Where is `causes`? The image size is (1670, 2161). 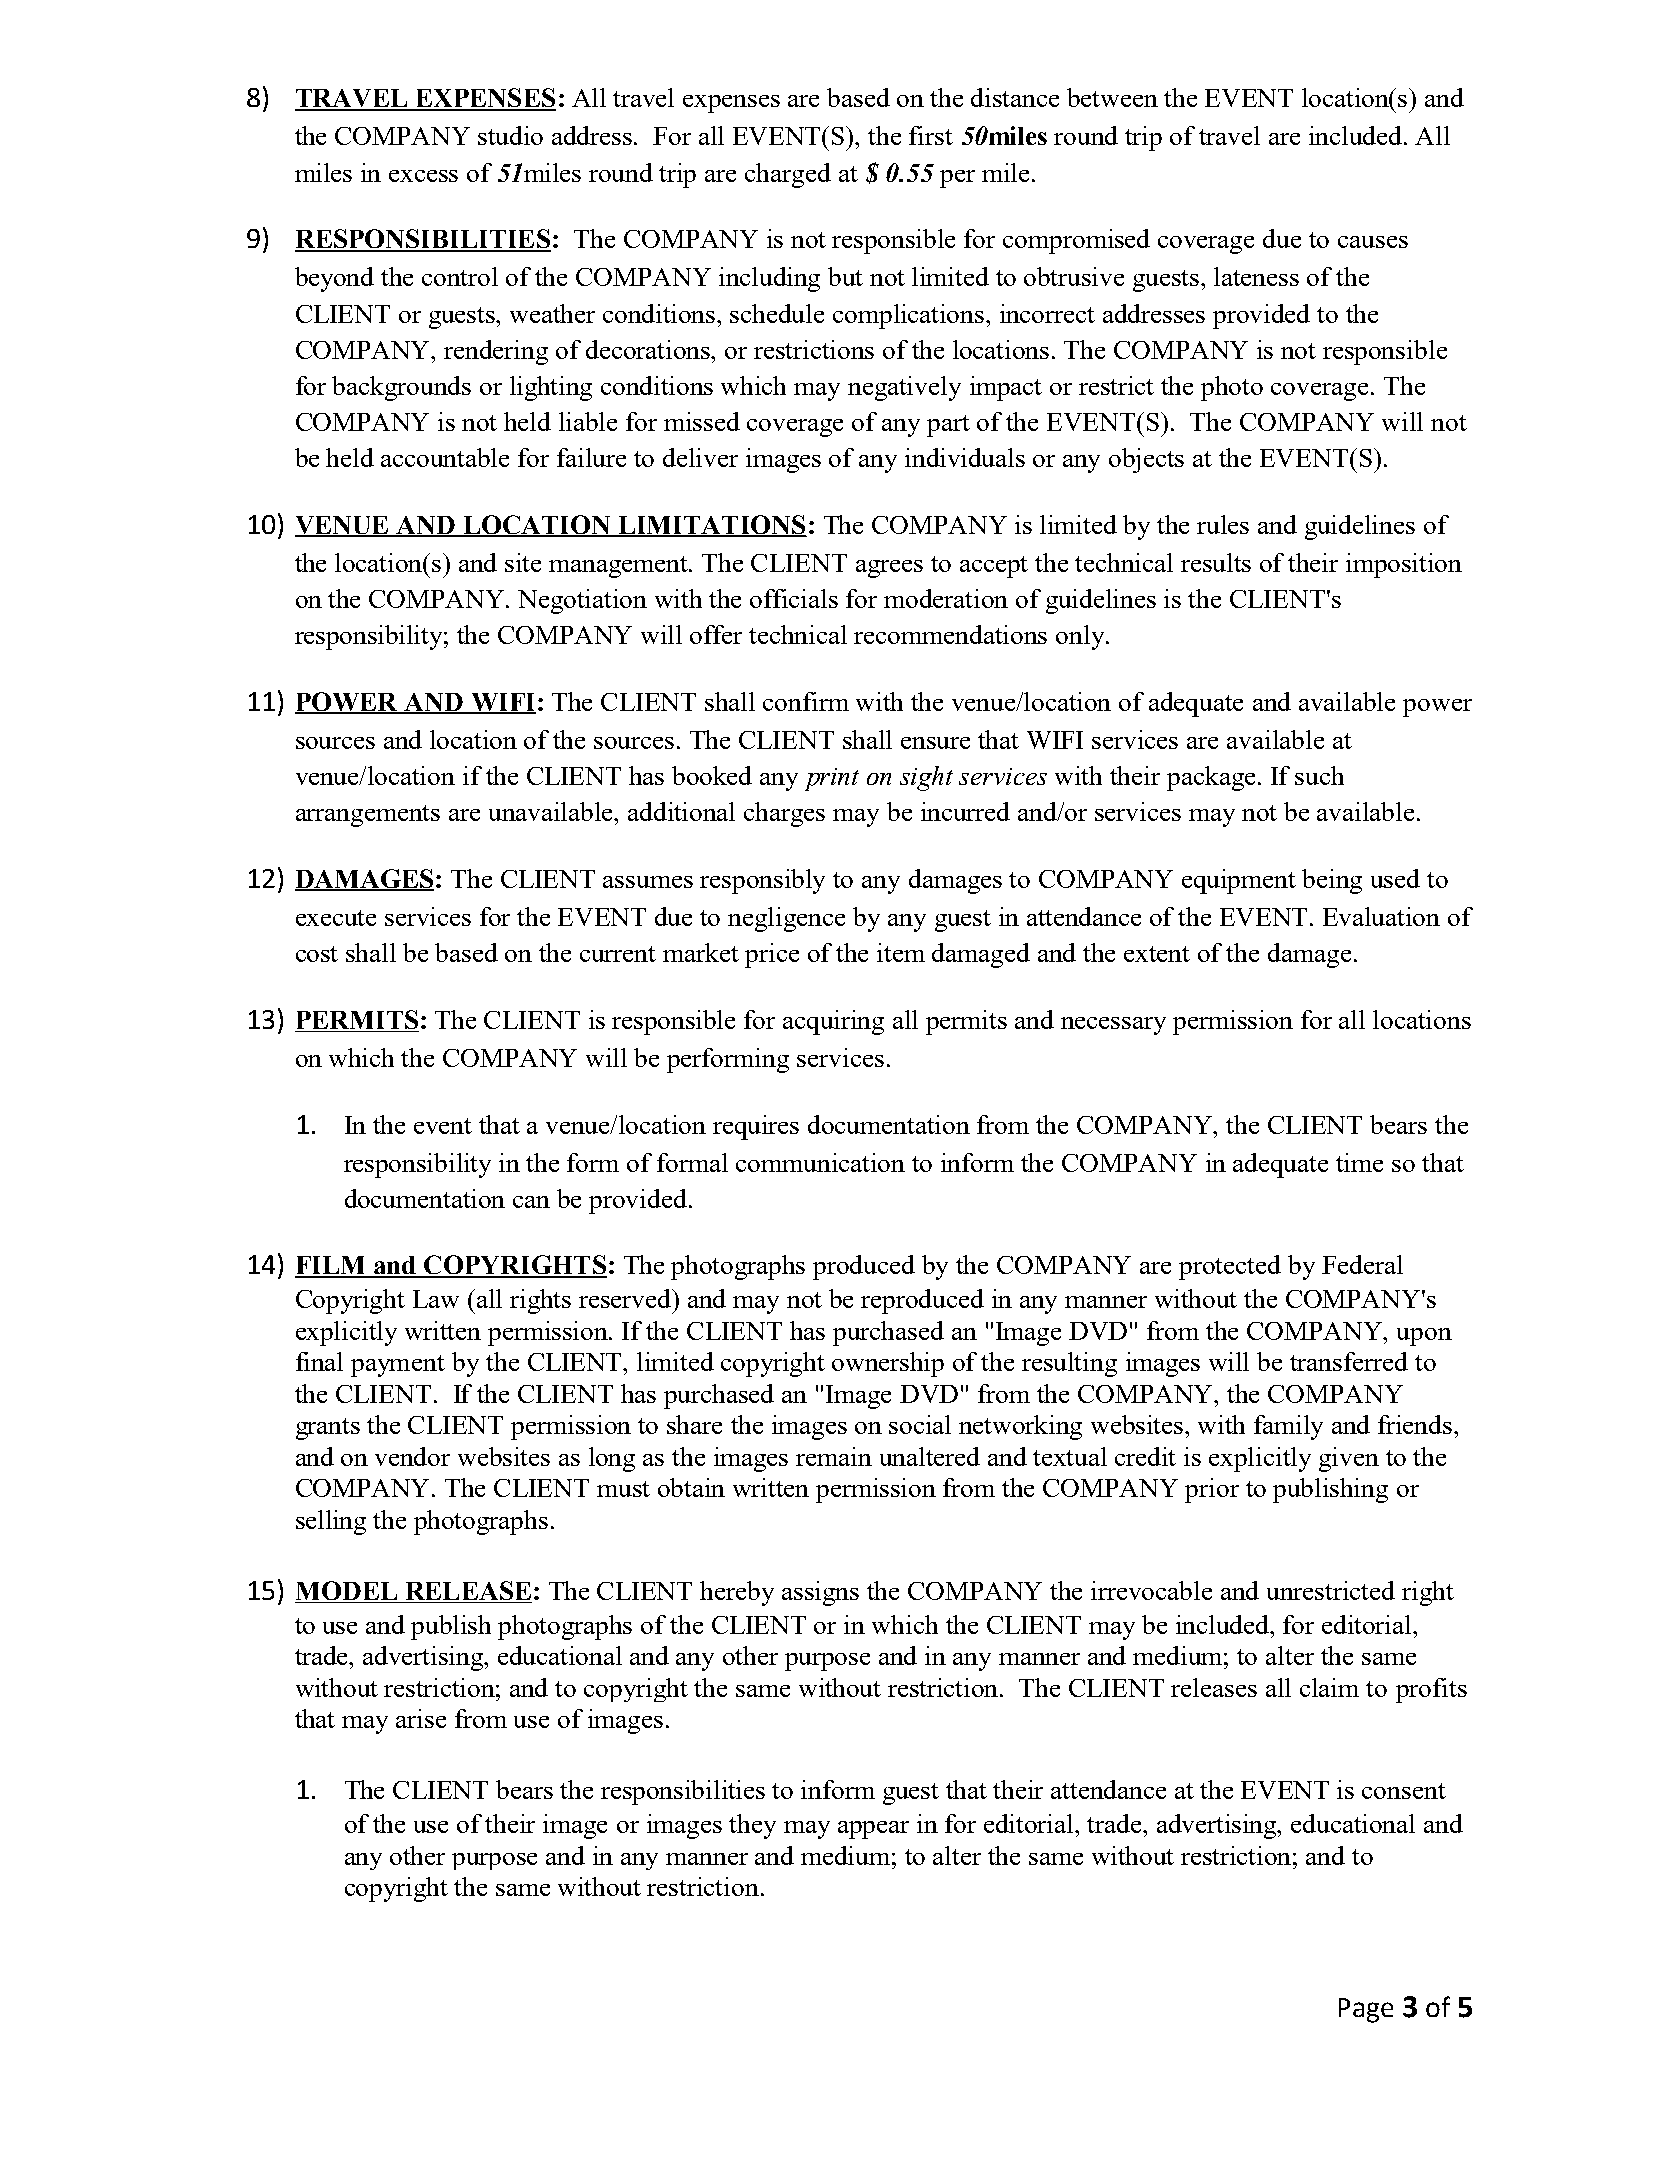 causes is located at coordinates (1373, 242).
